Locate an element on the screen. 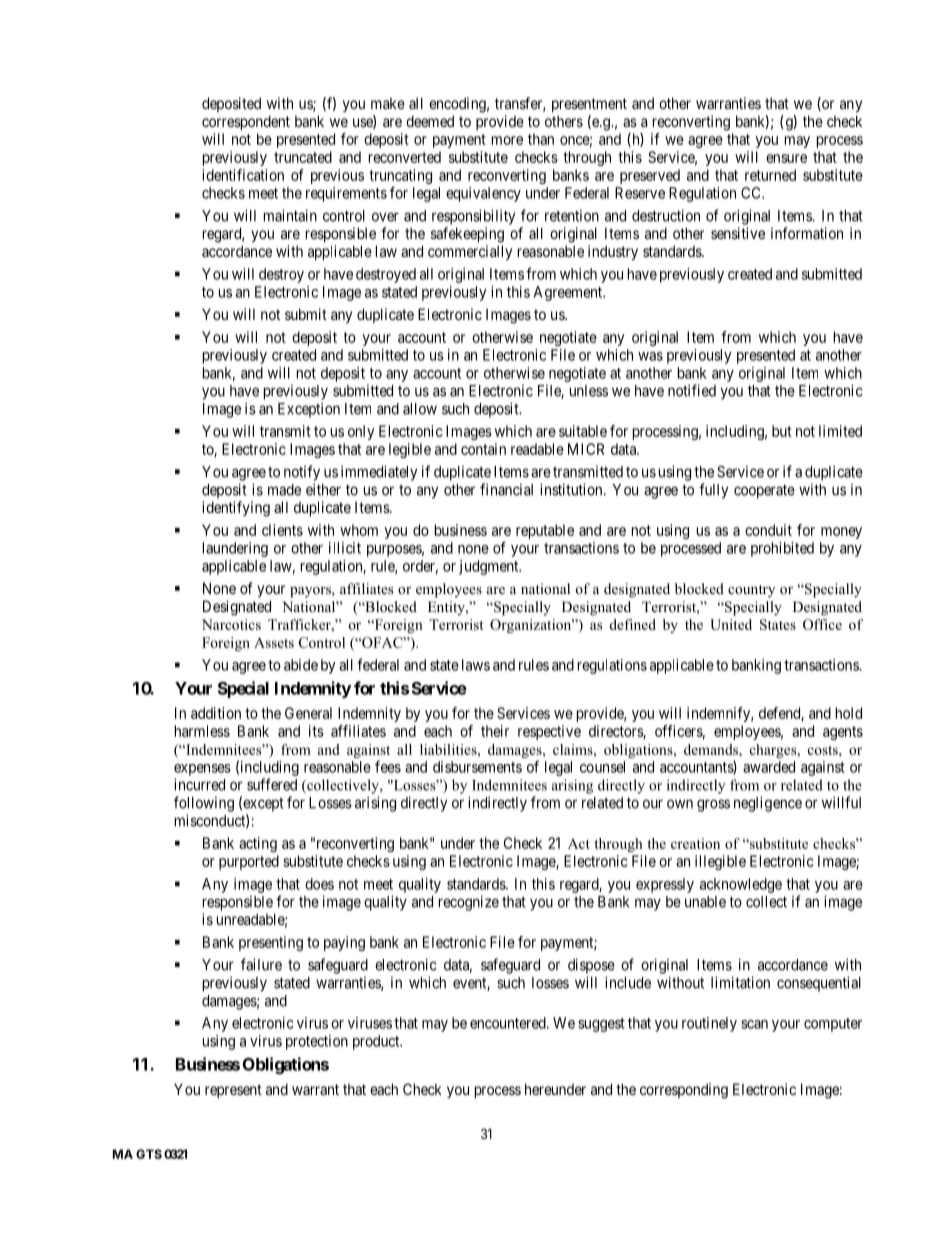 The width and height of the screenshot is (952, 1233). more is located at coordinates (507, 140).
